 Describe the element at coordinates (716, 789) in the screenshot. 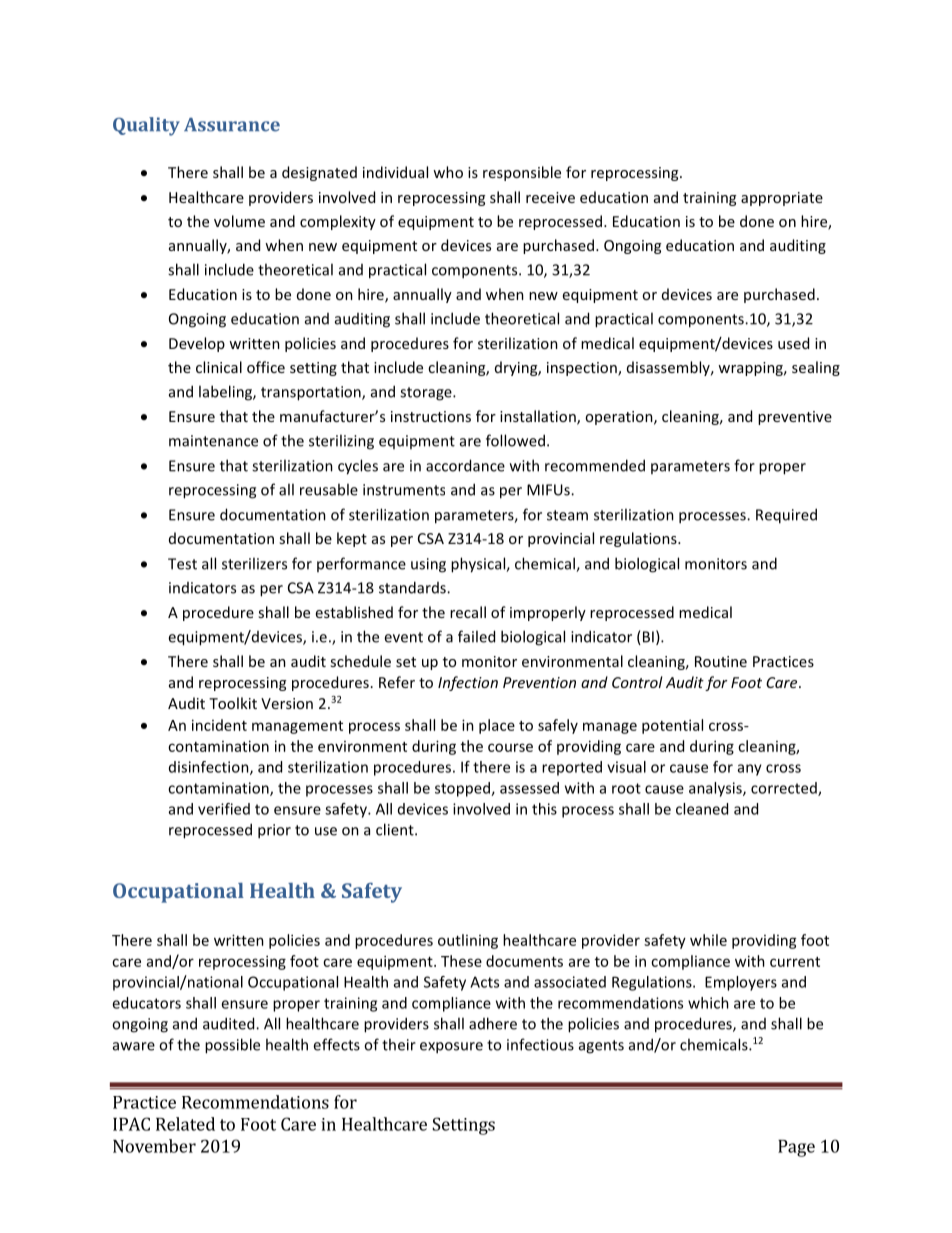

I see `analysis` at that location.
